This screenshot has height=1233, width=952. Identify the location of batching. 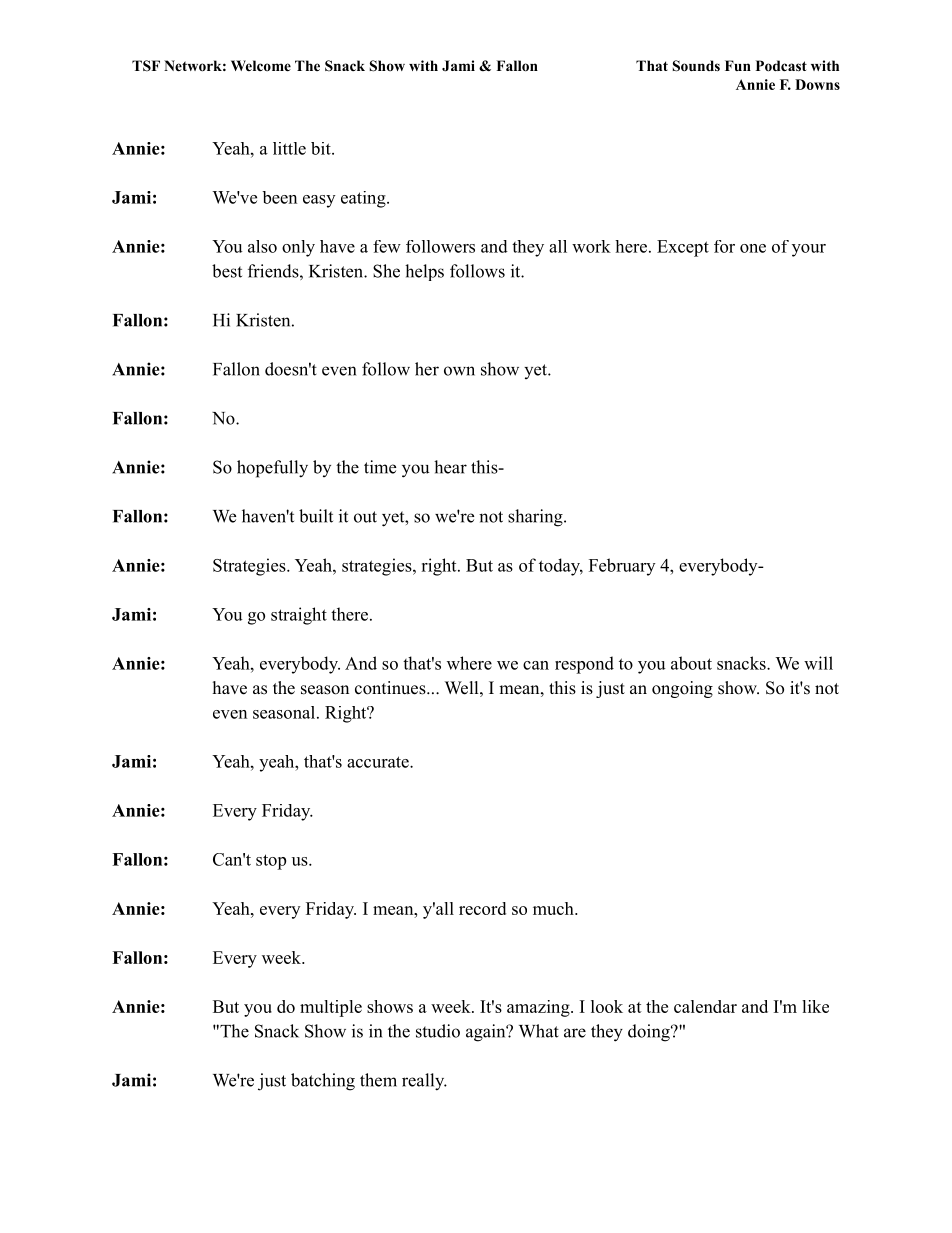
(323, 1082).
